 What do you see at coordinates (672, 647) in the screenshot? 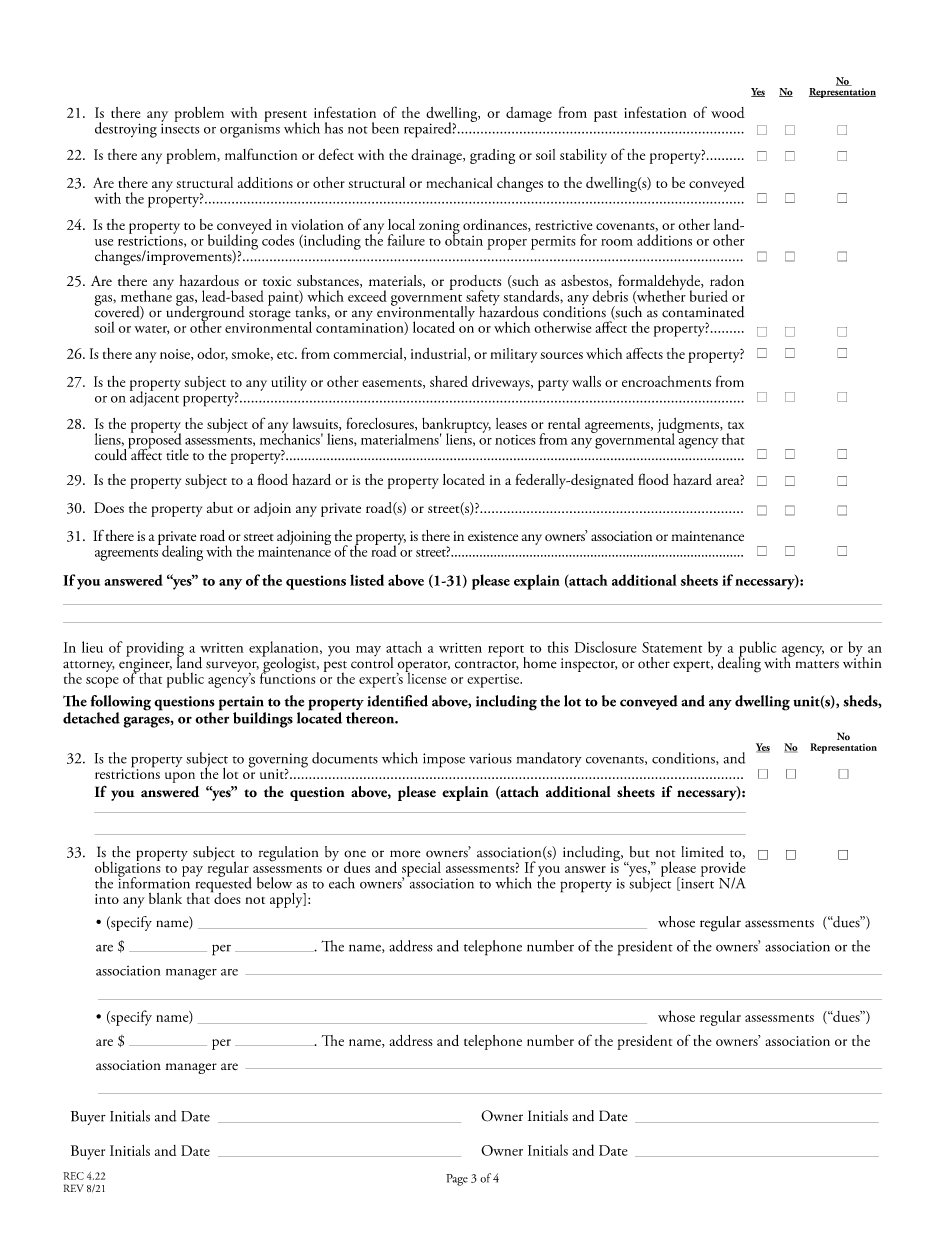
I see `Statement` at bounding box center [672, 647].
